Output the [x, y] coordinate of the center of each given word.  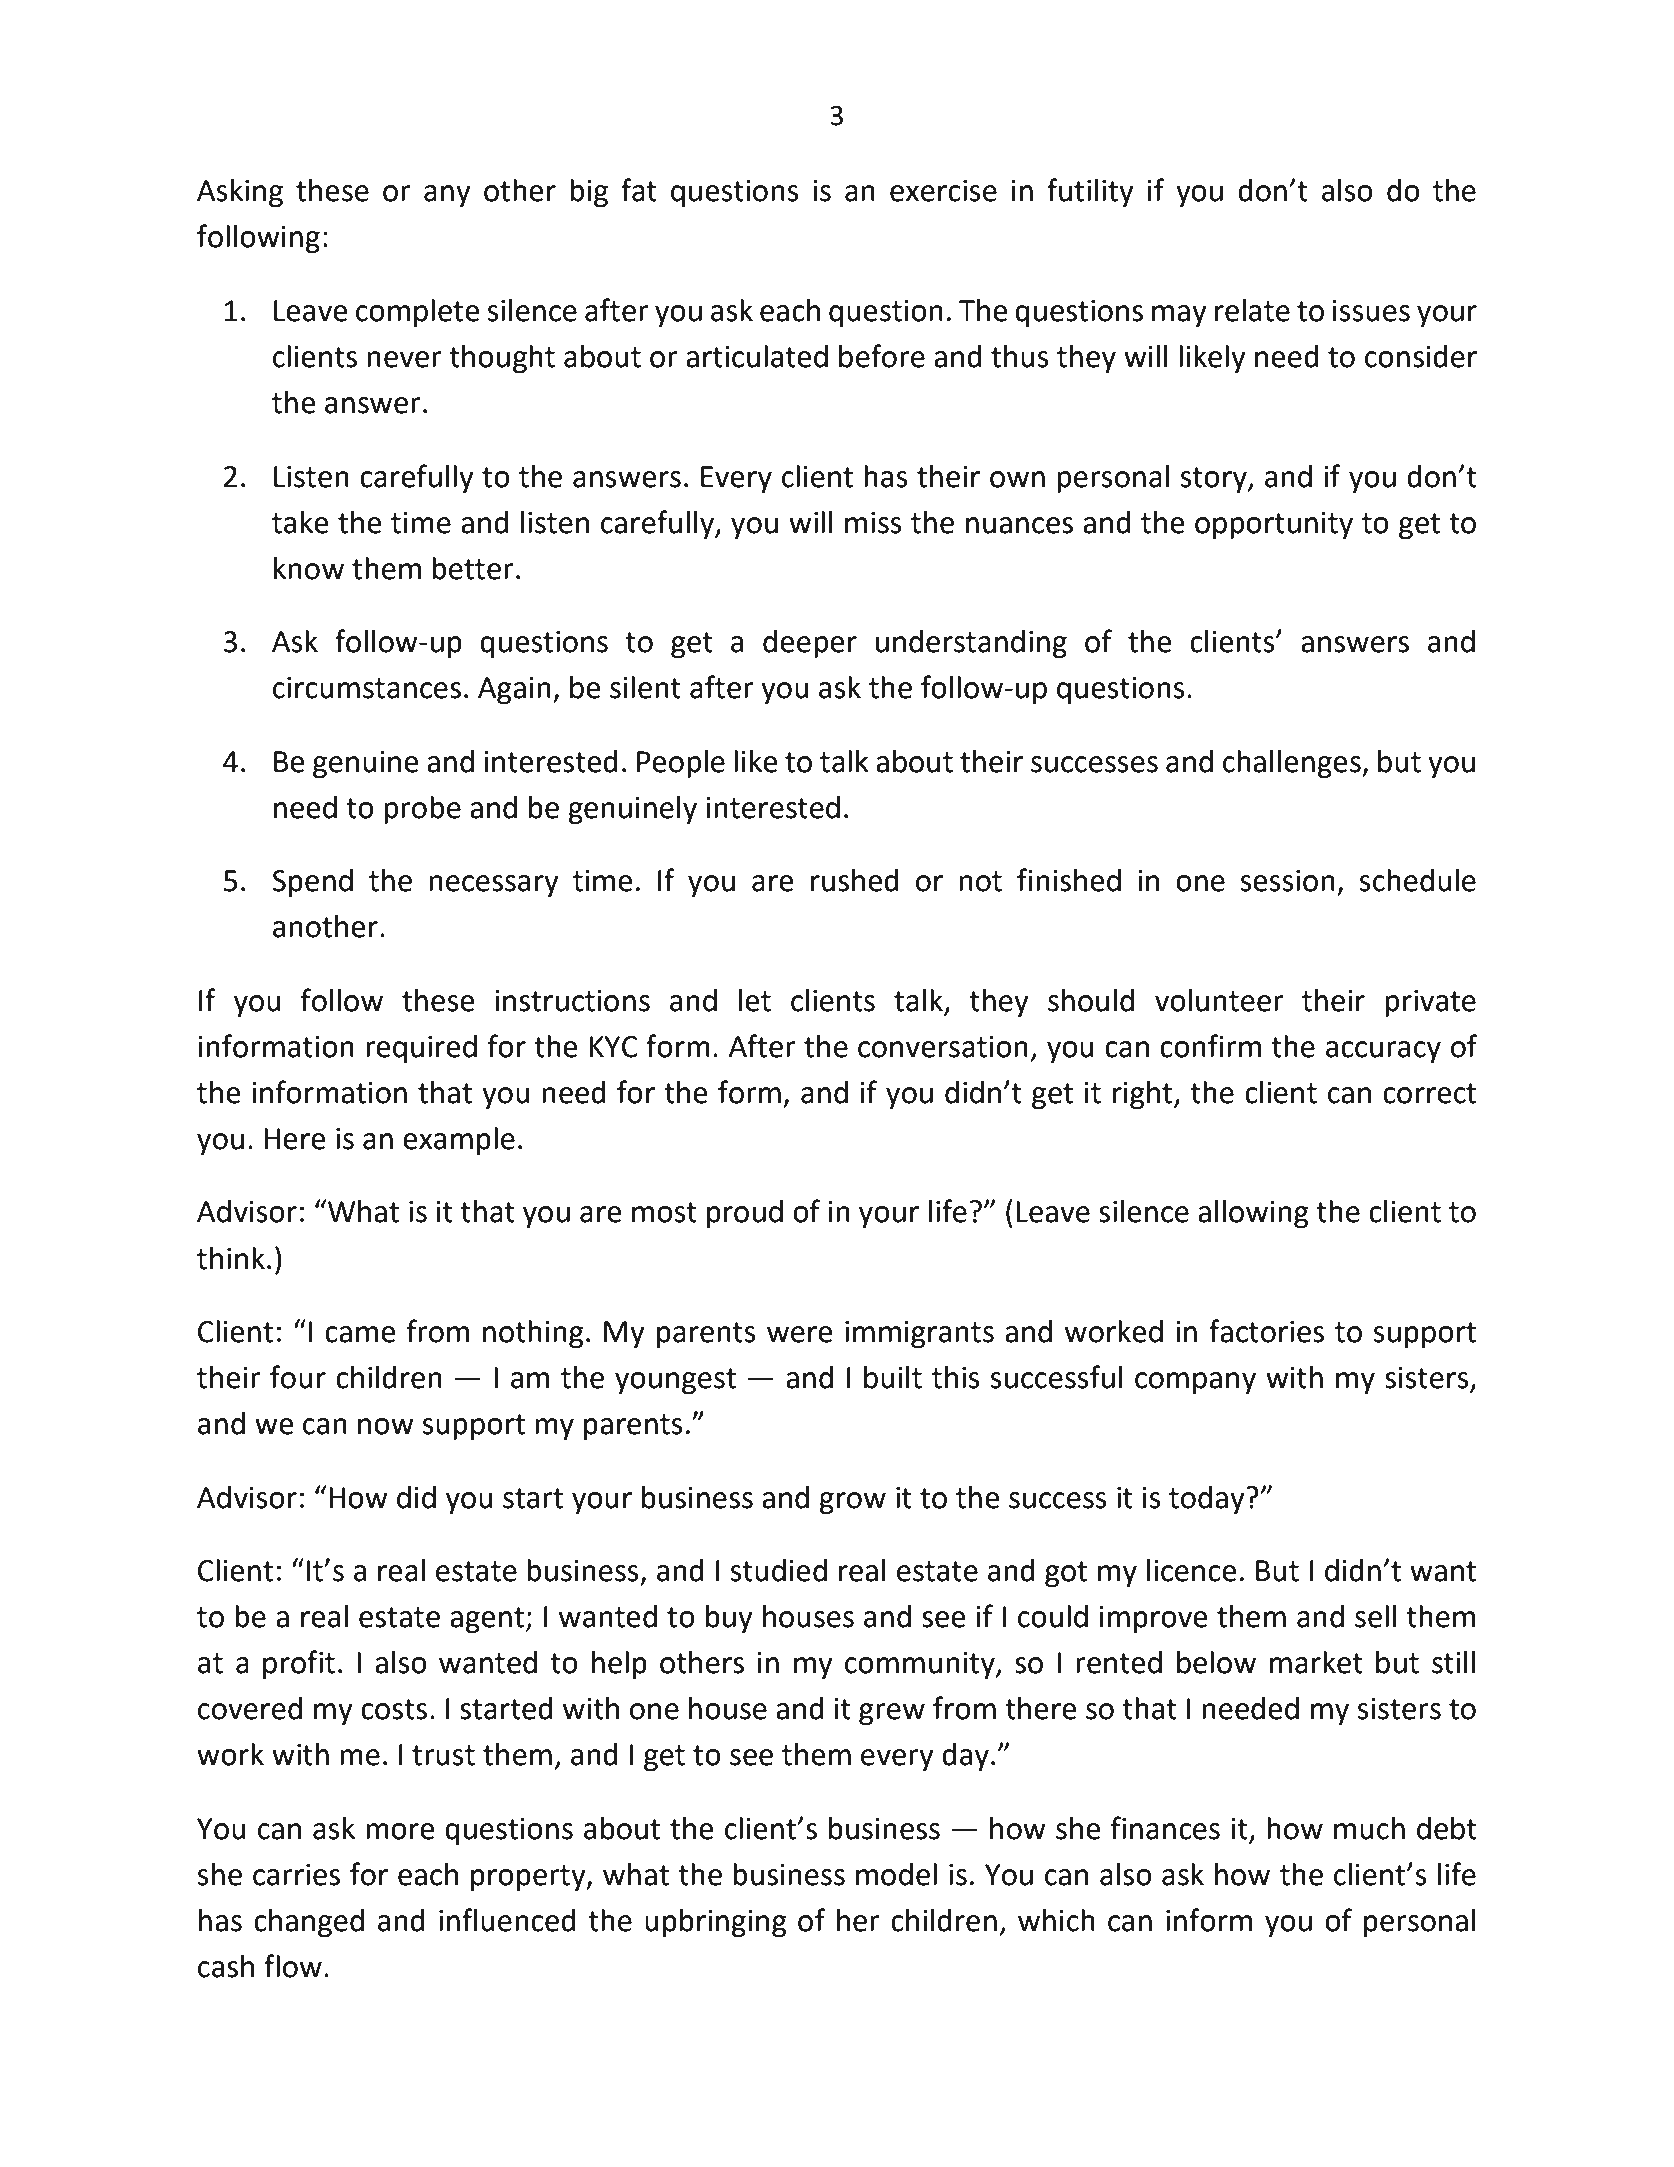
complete [418, 313]
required [421, 1049]
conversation [943, 1047]
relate [1252, 310]
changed [309, 1923]
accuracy [1383, 1052]
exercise [943, 191]
